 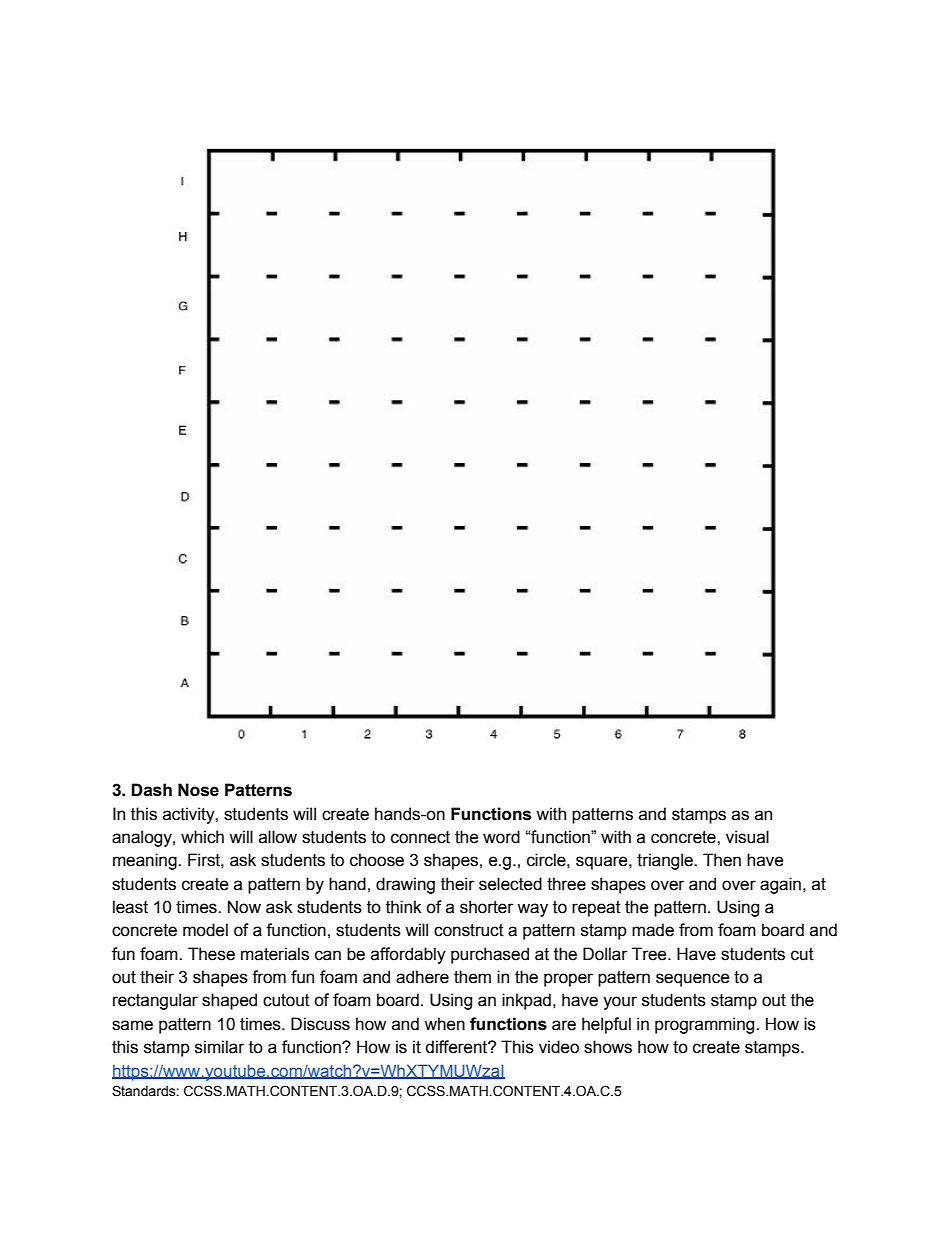 What do you see at coordinates (501, 837) in the image?
I see `word` at bounding box center [501, 837].
